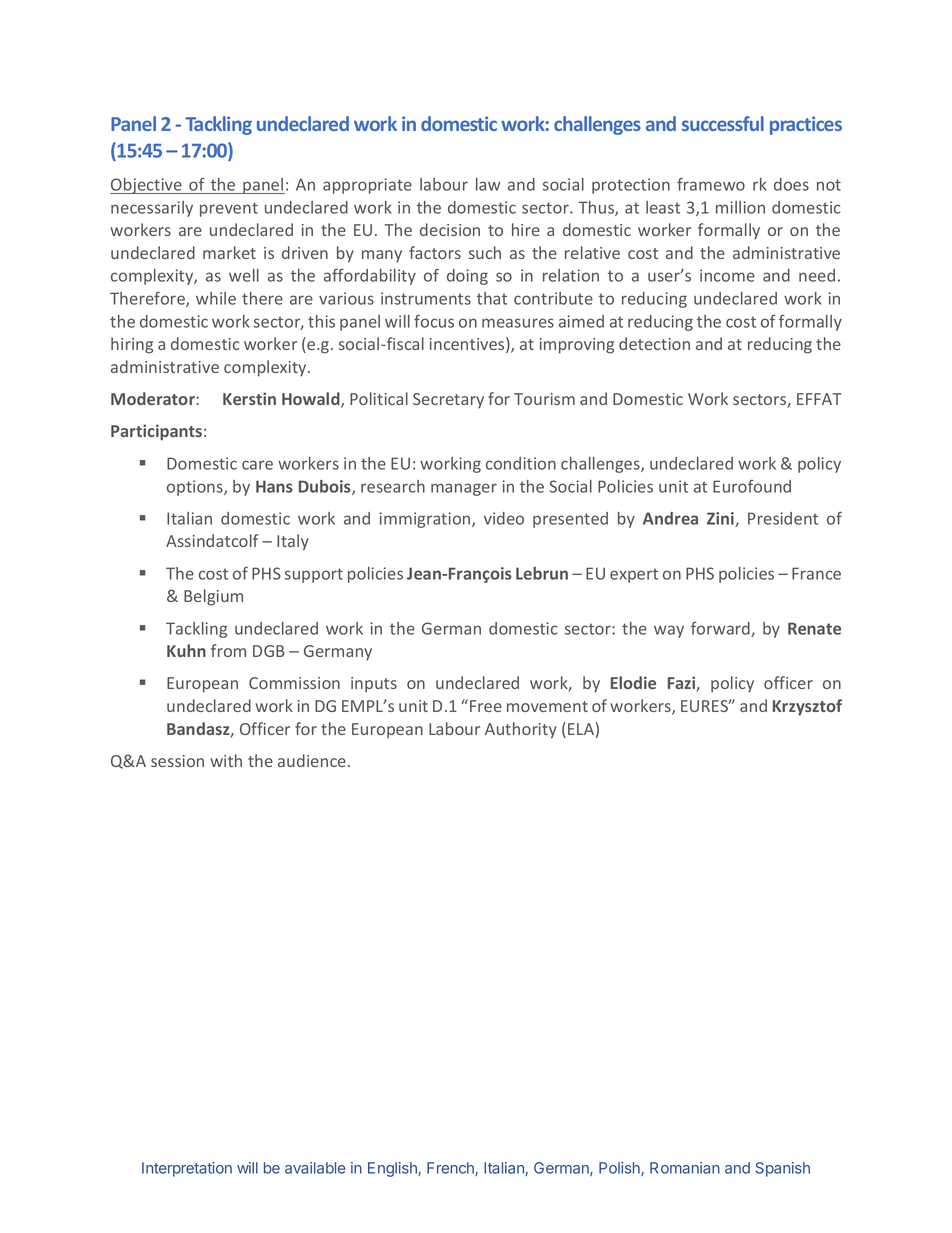 The width and height of the image is (952, 1233). I want to click on from, so click(228, 650).
